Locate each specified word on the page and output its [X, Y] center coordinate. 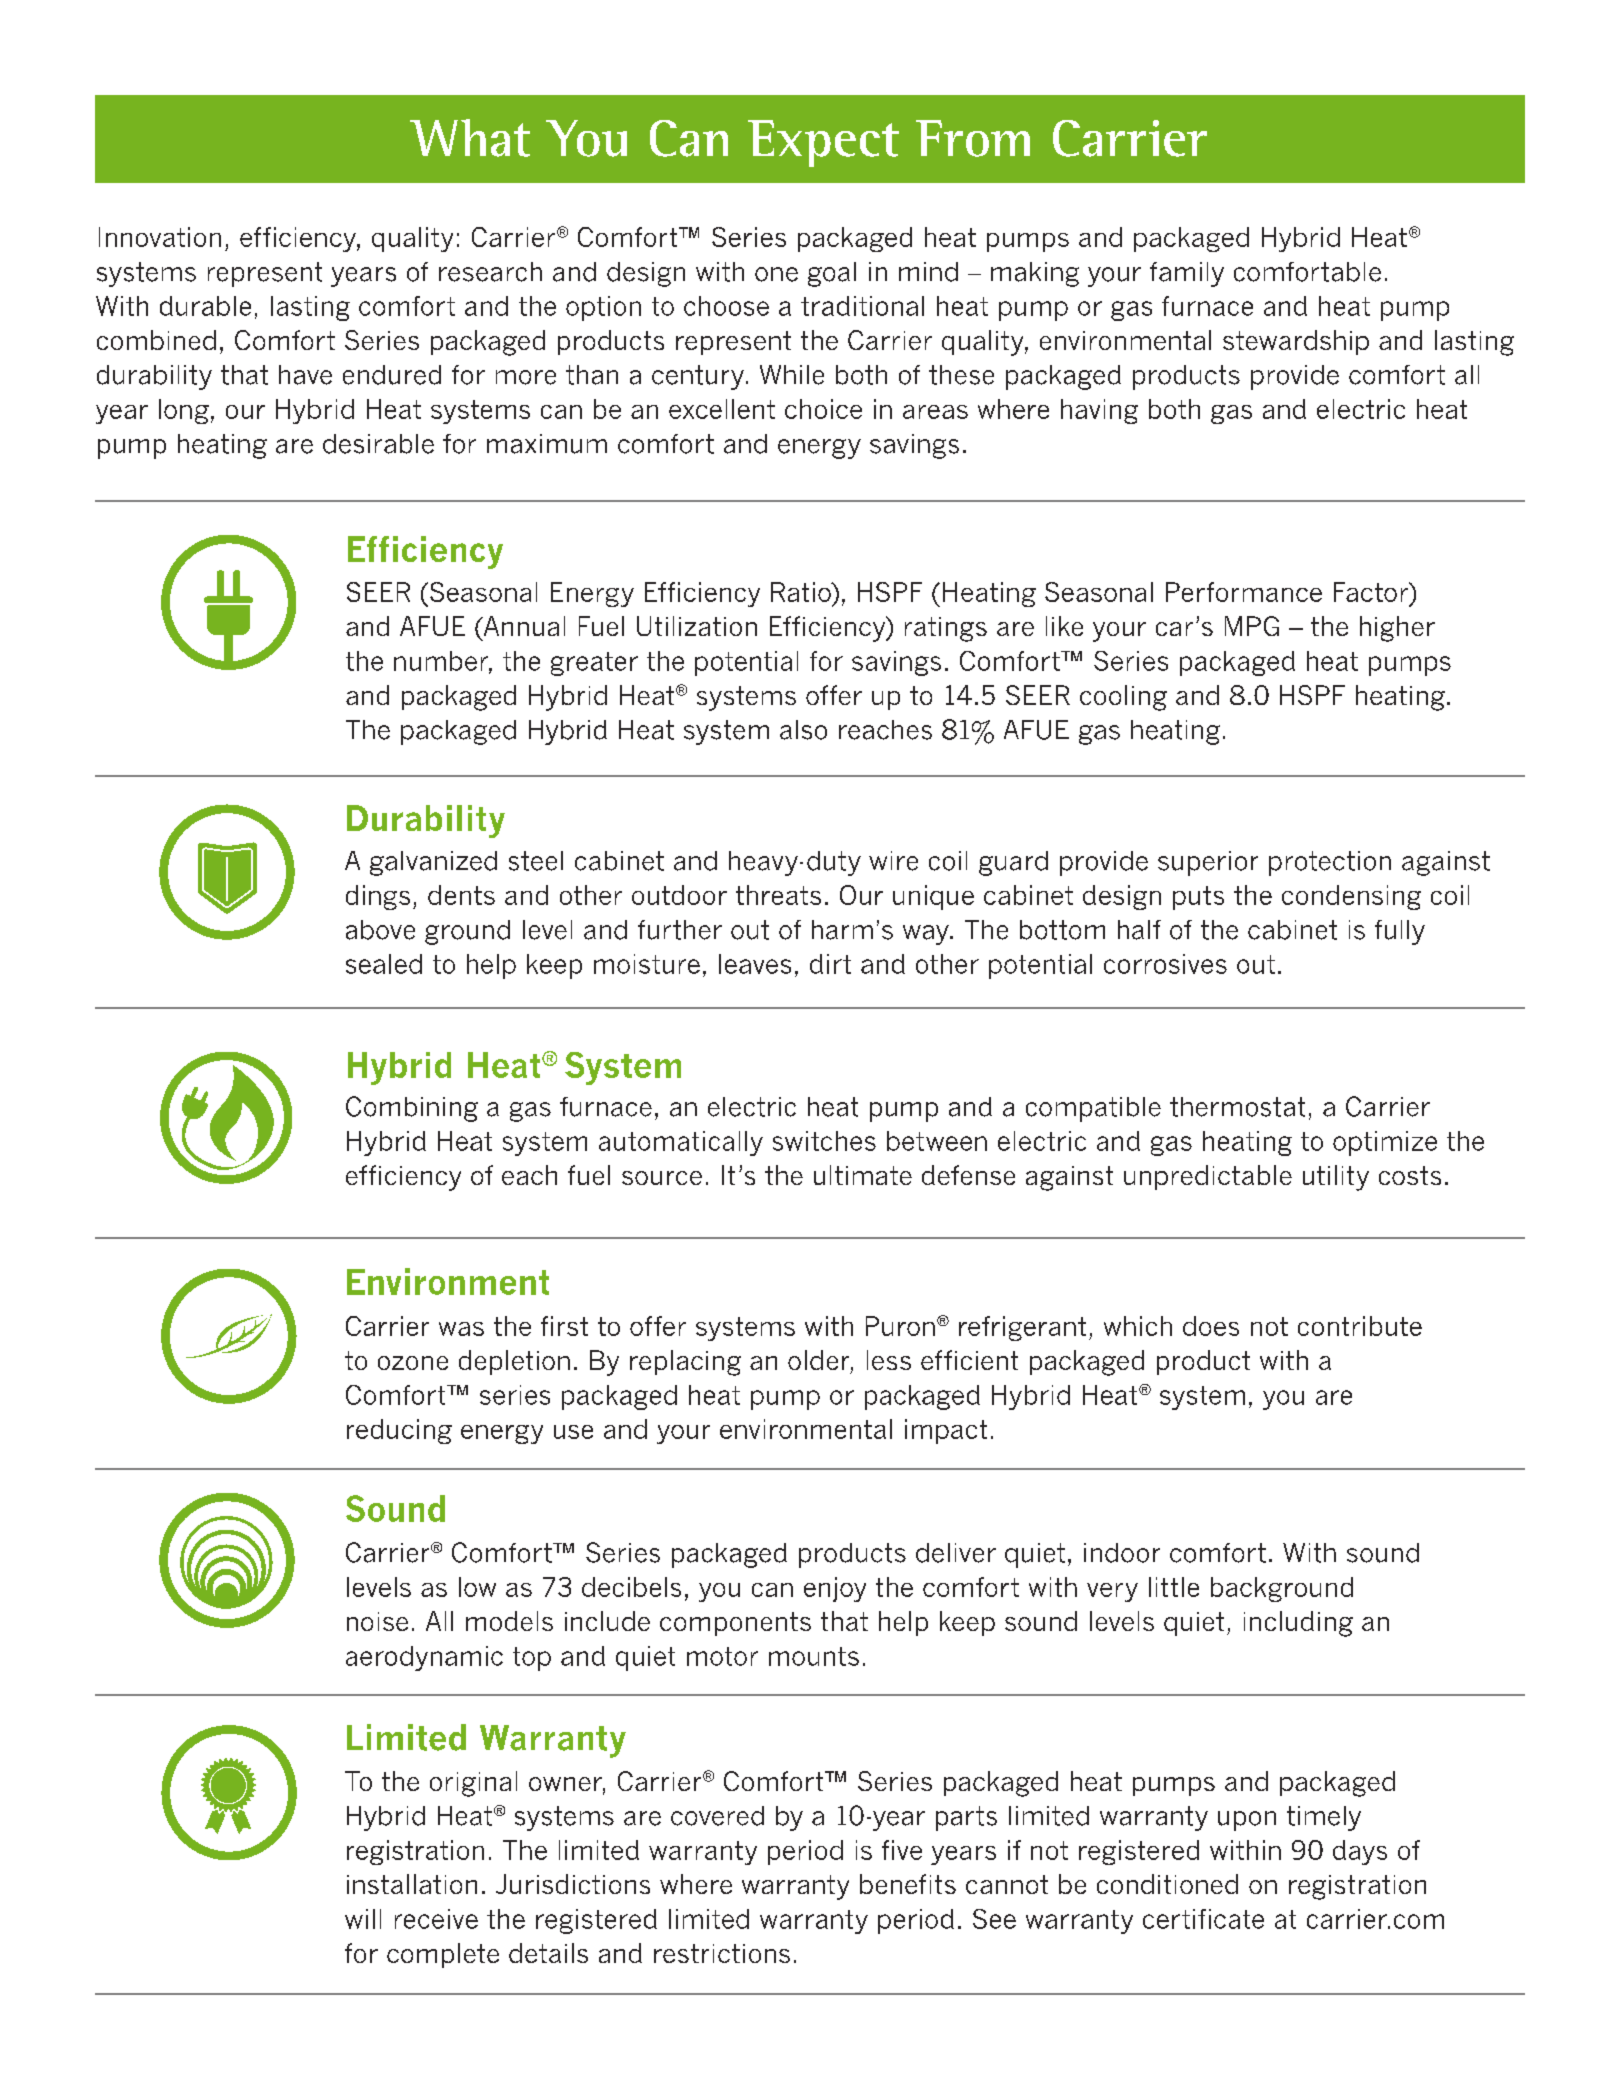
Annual [523, 626]
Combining [412, 1109]
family [1187, 274]
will [363, 1919]
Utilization [697, 626]
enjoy [835, 1589]
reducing [399, 1431]
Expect [823, 143]
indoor [1122, 1553]
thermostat [1237, 1107]
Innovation [160, 237]
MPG [1252, 626]
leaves [755, 964]
